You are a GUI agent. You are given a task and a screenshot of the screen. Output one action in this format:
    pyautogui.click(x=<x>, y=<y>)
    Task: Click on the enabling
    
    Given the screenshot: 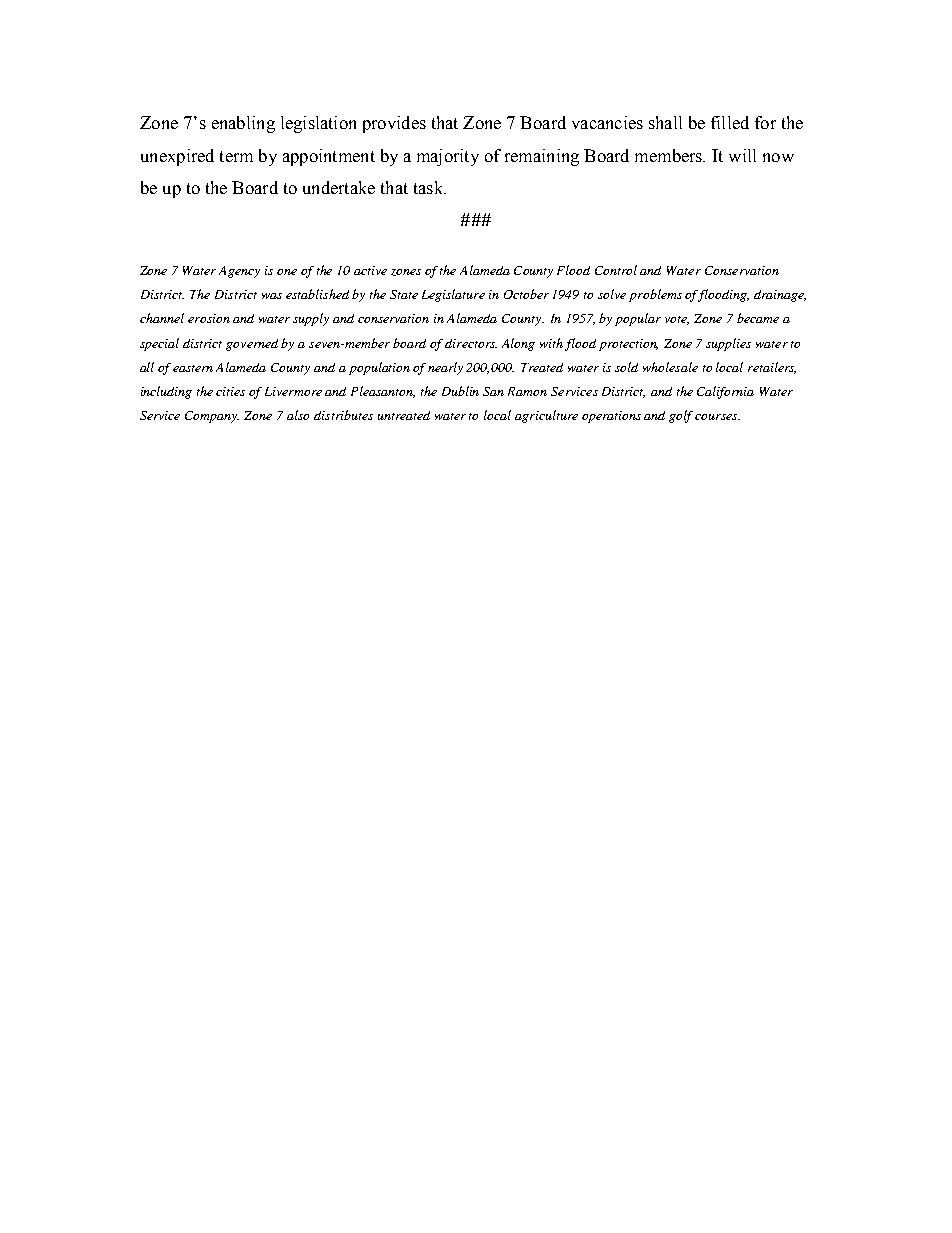 What is the action you would take?
    pyautogui.click(x=243, y=124)
